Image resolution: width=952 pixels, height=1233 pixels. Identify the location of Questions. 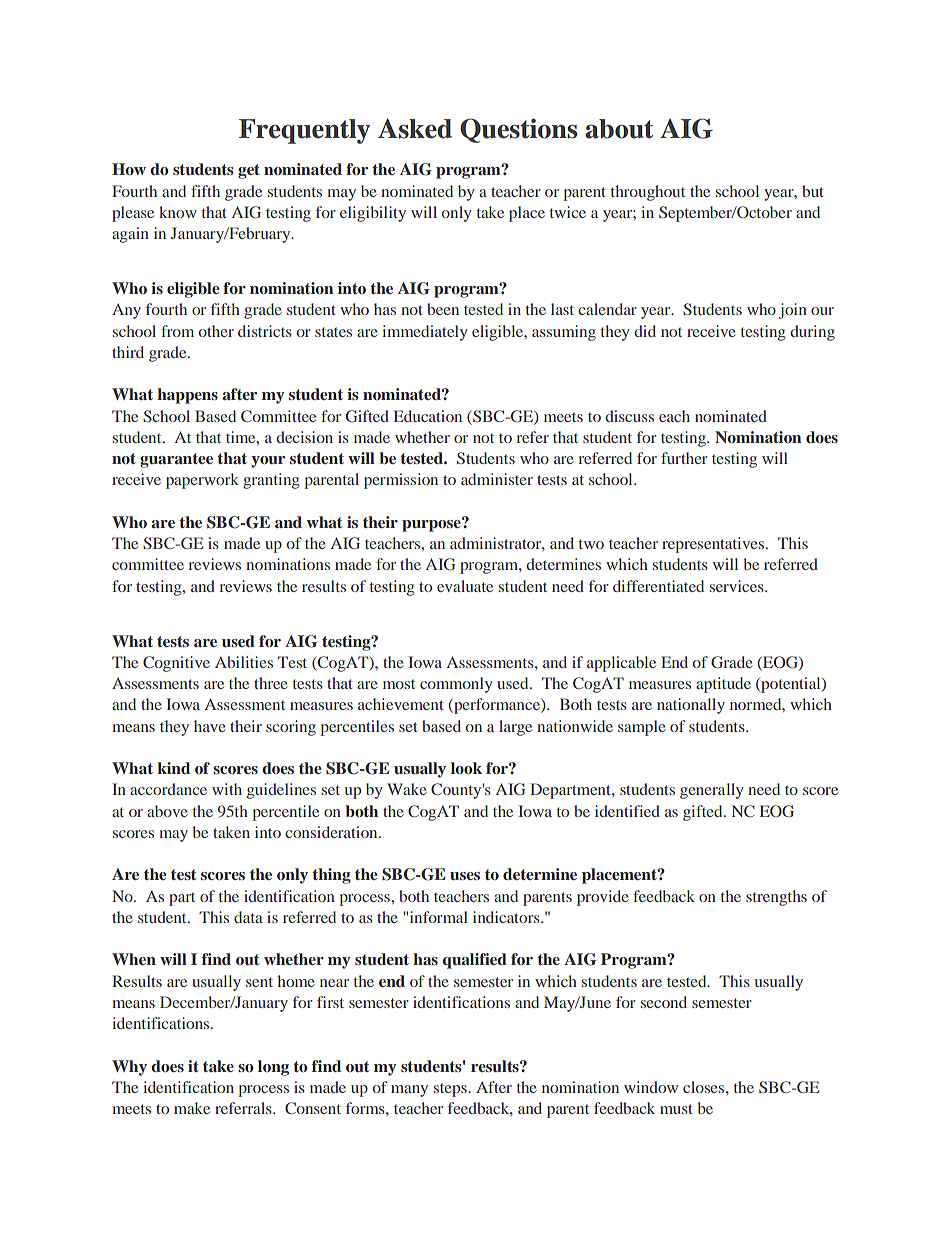
(518, 130).
